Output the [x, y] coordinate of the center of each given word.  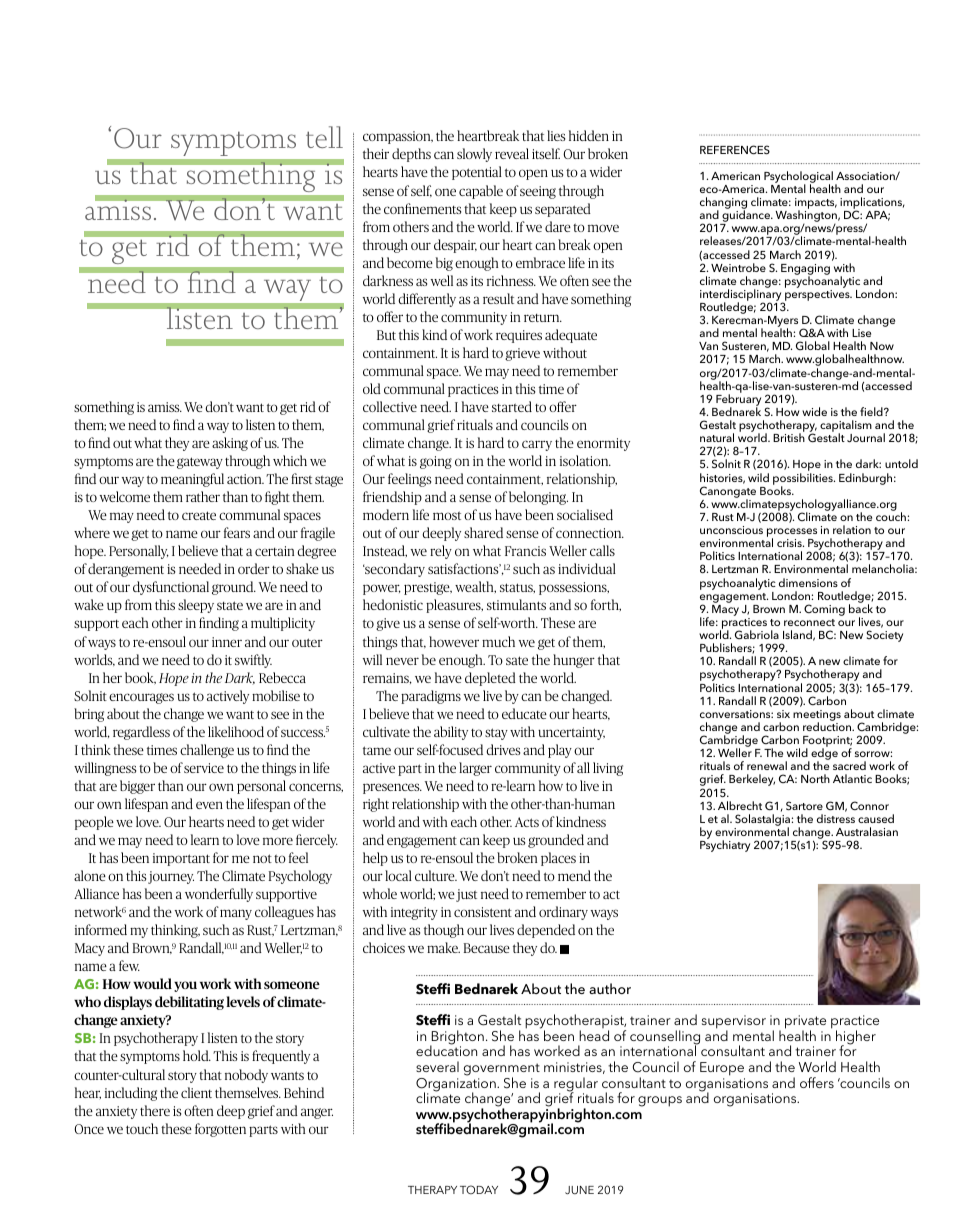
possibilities [804, 480]
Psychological [798, 178]
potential [477, 173]
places [558, 859]
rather [203, 496]
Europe [722, 1069]
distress [836, 818]
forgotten [220, 1130]
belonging [538, 498]
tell [324, 137]
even [209, 805]
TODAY [479, 1189]
